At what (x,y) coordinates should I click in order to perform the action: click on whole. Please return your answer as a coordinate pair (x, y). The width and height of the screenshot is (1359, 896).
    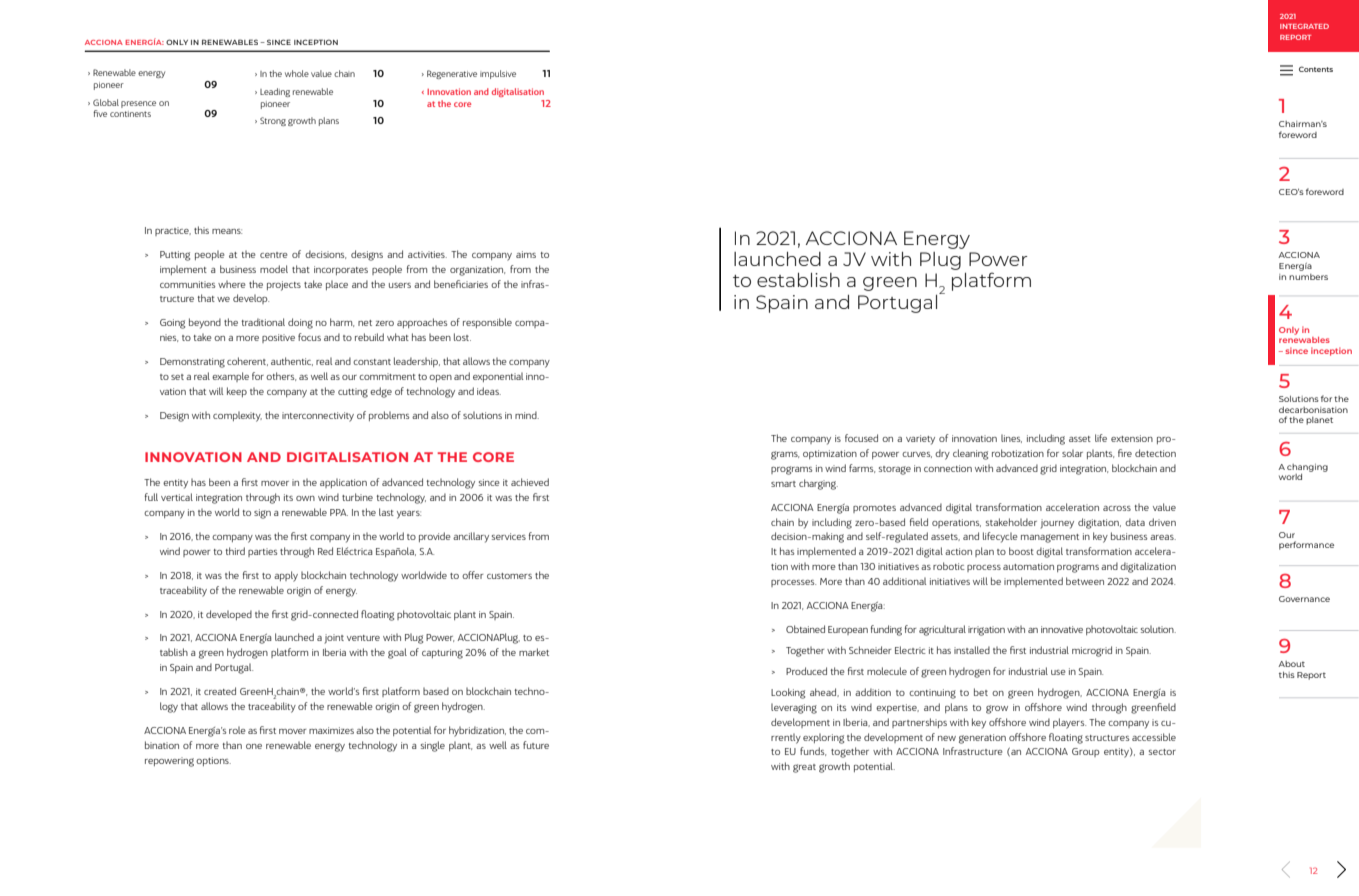
    Looking at the image, I should click on (297, 73).
